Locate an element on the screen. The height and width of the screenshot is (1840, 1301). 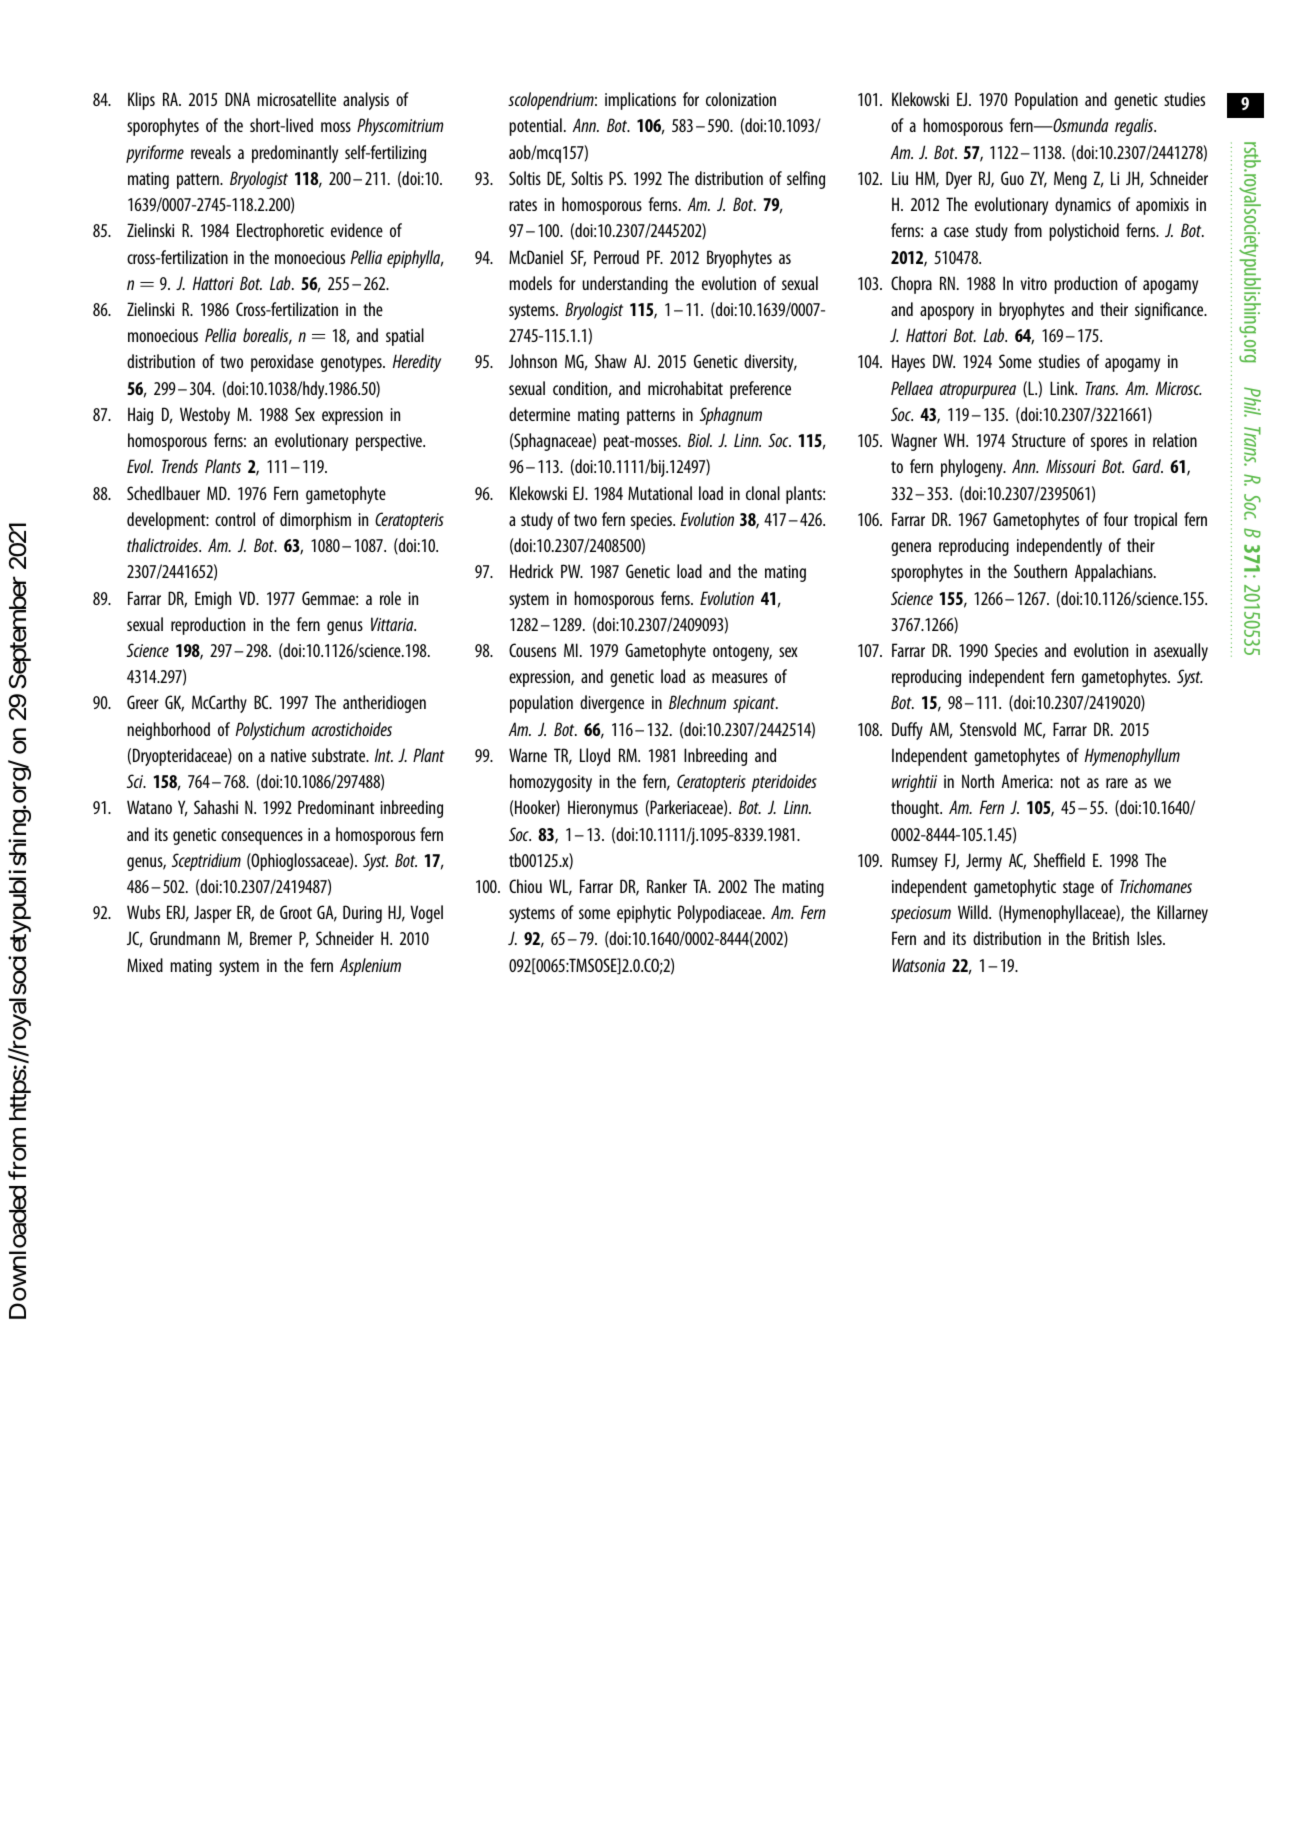
Meng is located at coordinates (1070, 180).
